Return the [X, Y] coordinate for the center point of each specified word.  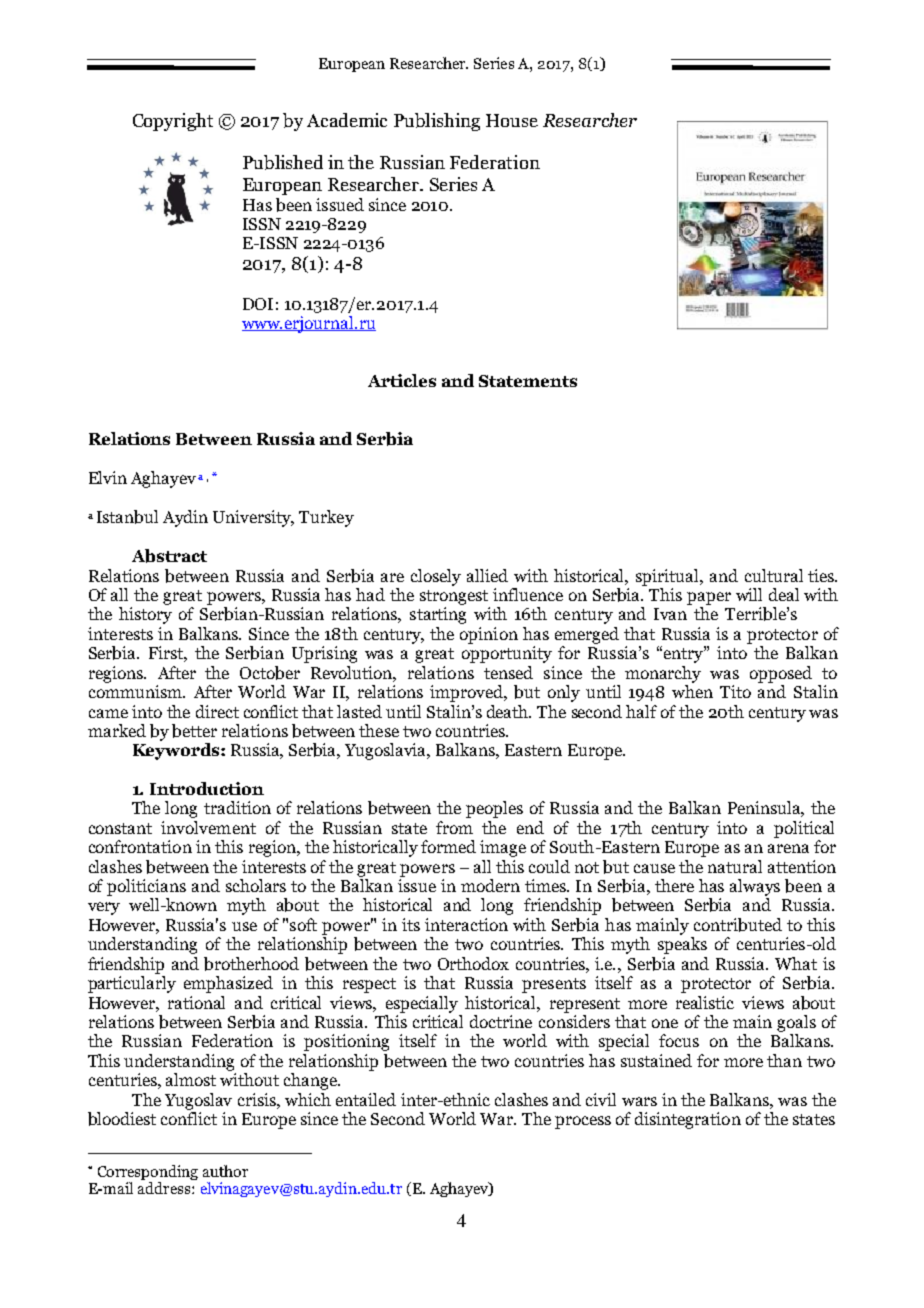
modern [490, 885]
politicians [146, 887]
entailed [366, 1099]
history [145, 615]
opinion [489, 635]
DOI [258, 304]
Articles [402, 380]
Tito [735, 691]
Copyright [173, 122]
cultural [774, 575]
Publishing [437, 122]
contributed [738, 925]
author [225, 1171]
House [512, 120]
